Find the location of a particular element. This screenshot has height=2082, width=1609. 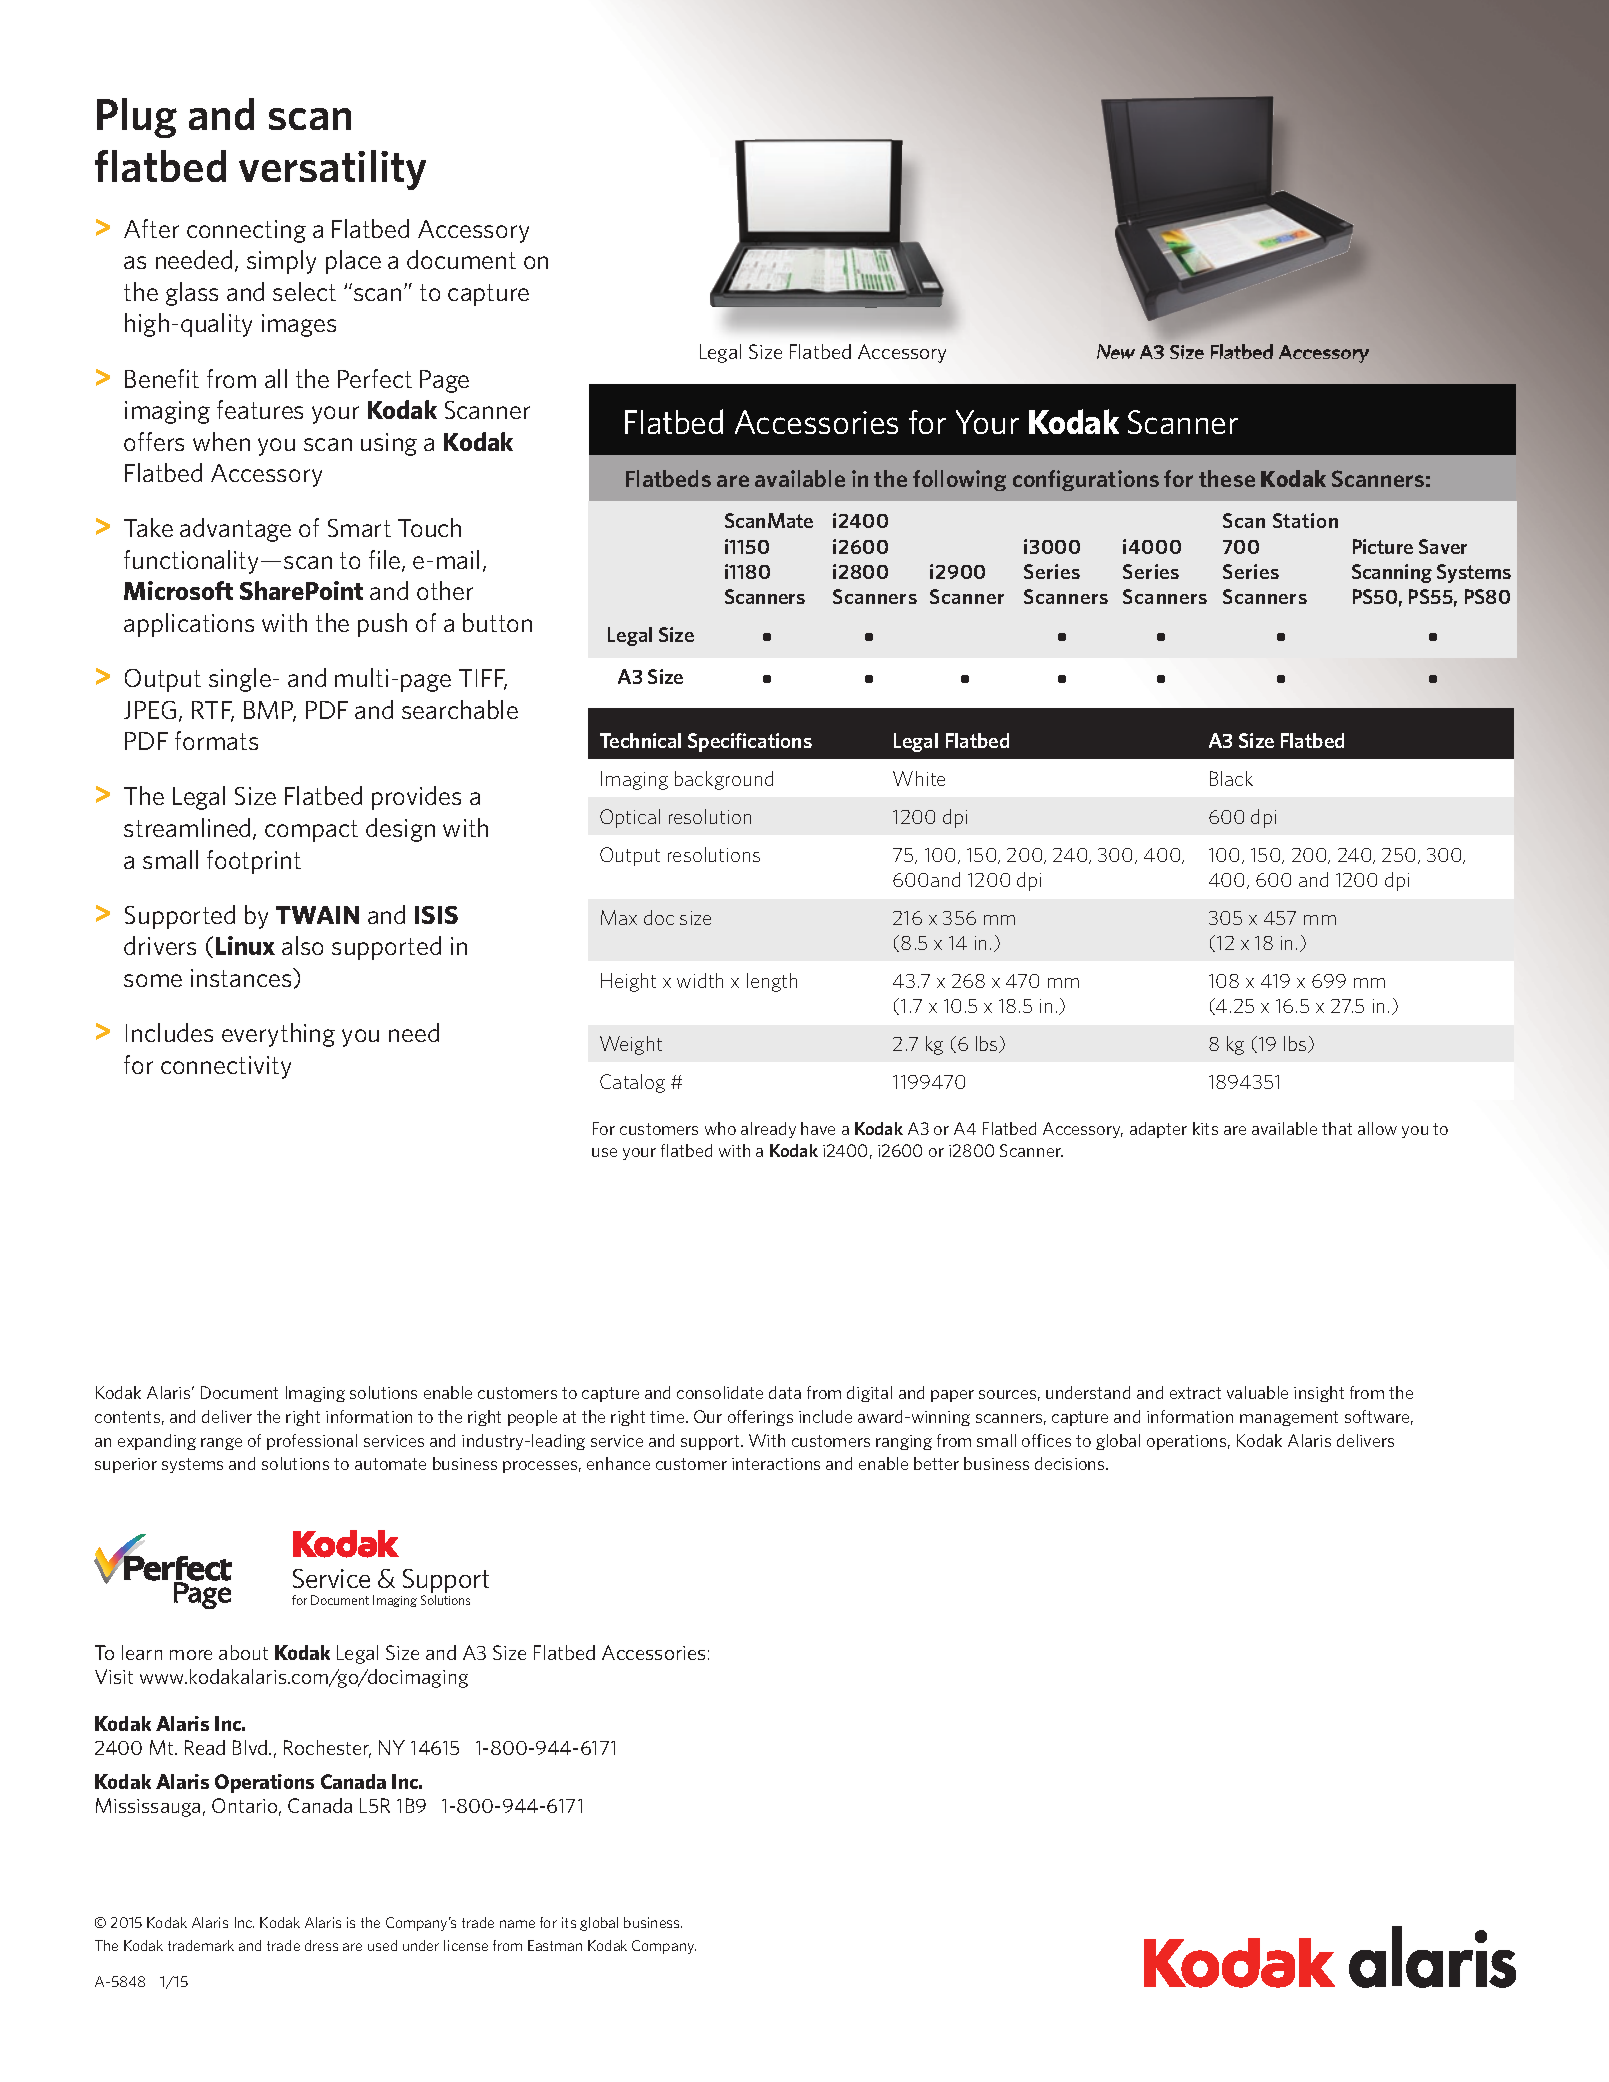

length is located at coordinates (772, 982).
